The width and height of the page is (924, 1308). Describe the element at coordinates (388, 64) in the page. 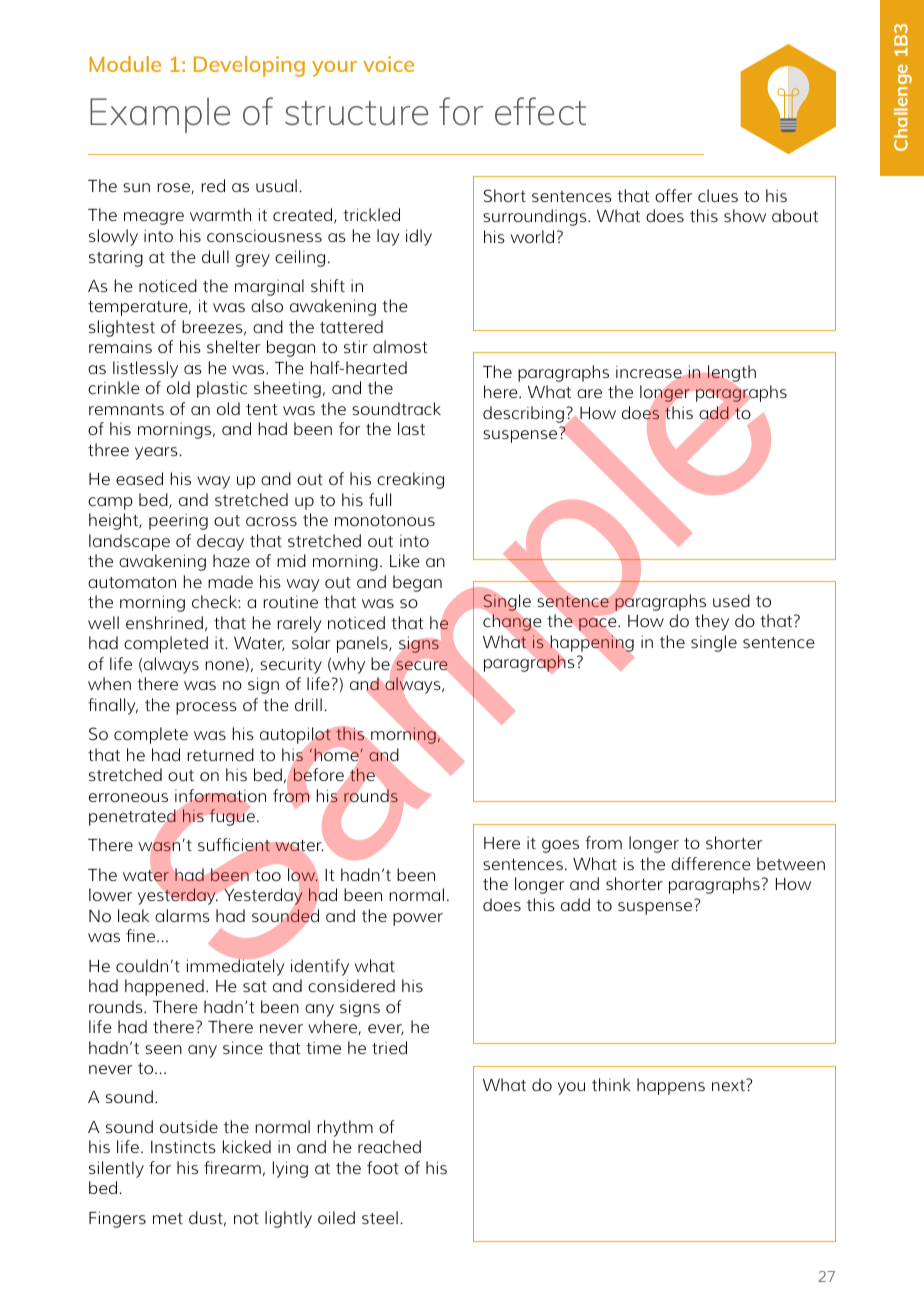

I see `voice` at that location.
